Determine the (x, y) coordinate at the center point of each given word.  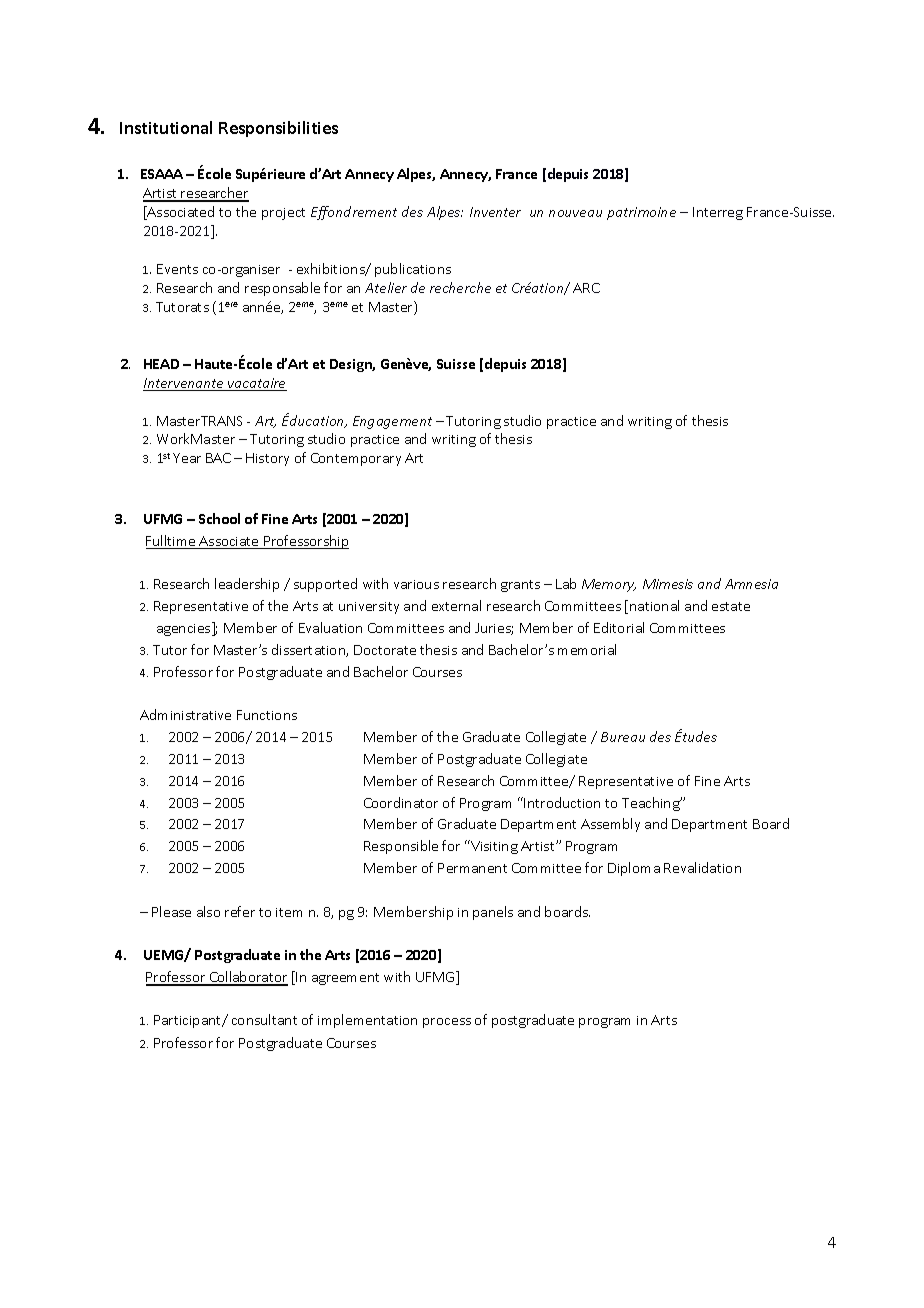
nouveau (575, 213)
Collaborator (248, 978)
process (447, 1023)
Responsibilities (278, 129)
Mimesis (668, 584)
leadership (247, 585)
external (456, 605)
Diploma (634, 869)
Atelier (386, 287)
